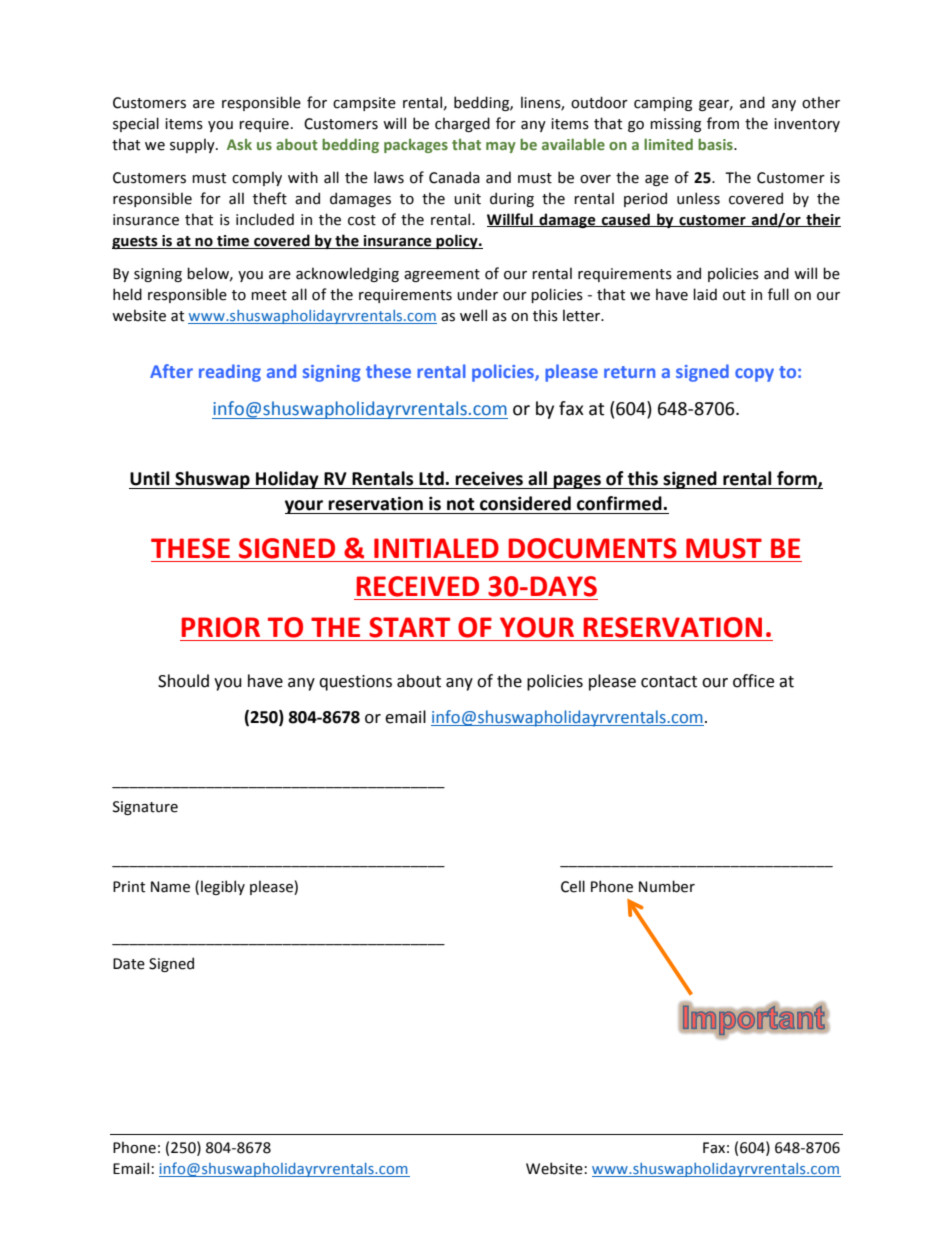 The image size is (952, 1233). Describe the element at coordinates (723, 123) in the image. I see `from` at that location.
